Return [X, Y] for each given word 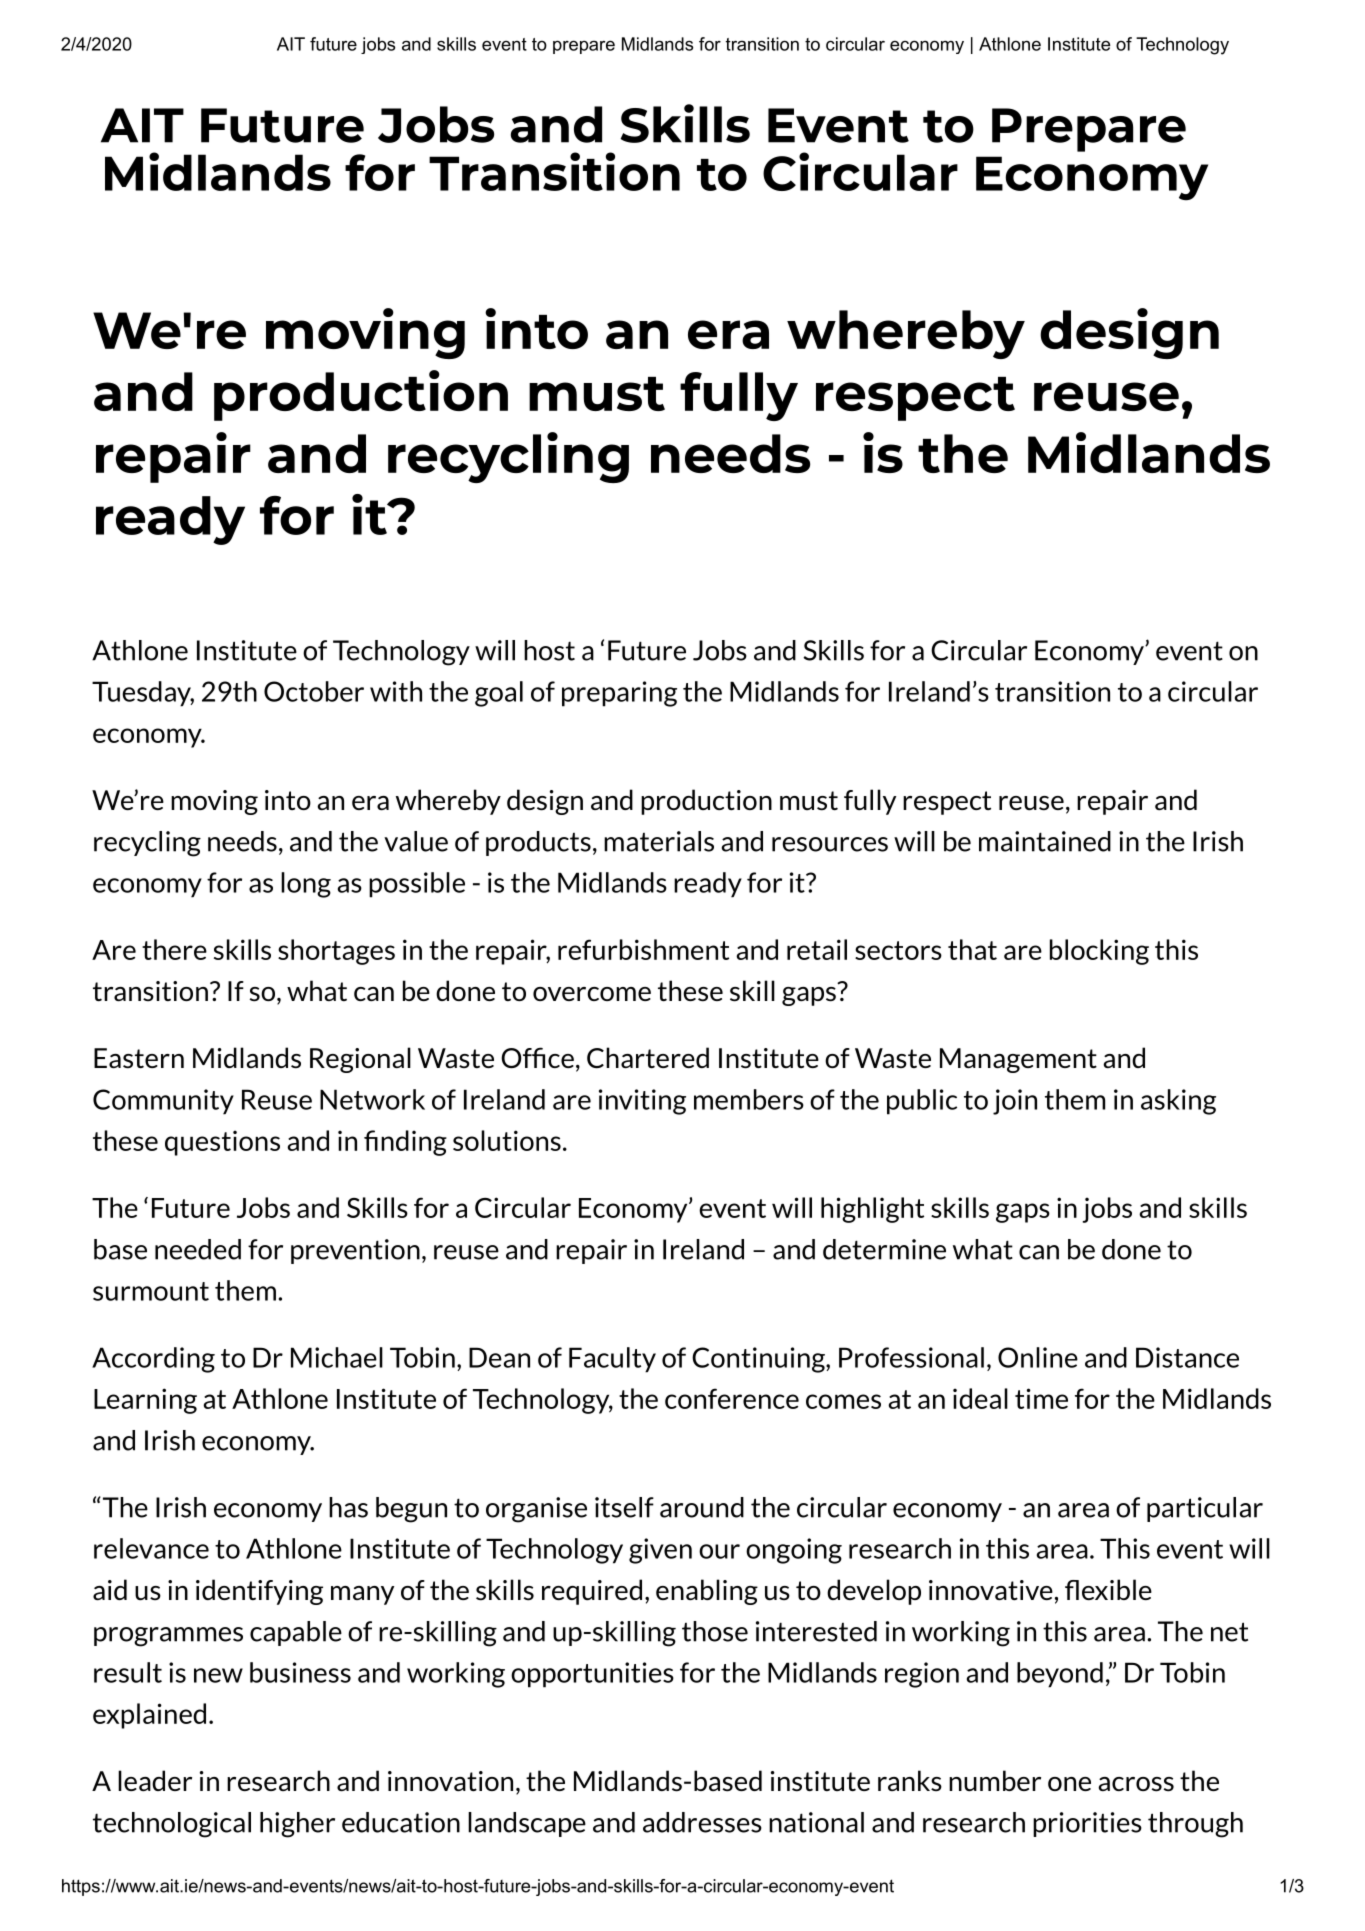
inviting [642, 1102]
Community [163, 1102]
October [314, 691]
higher [297, 1825]
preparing [619, 694]
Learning [145, 1401]
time [1041, 1398]
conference [732, 1398]
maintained [1045, 841]
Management [1018, 1060]
